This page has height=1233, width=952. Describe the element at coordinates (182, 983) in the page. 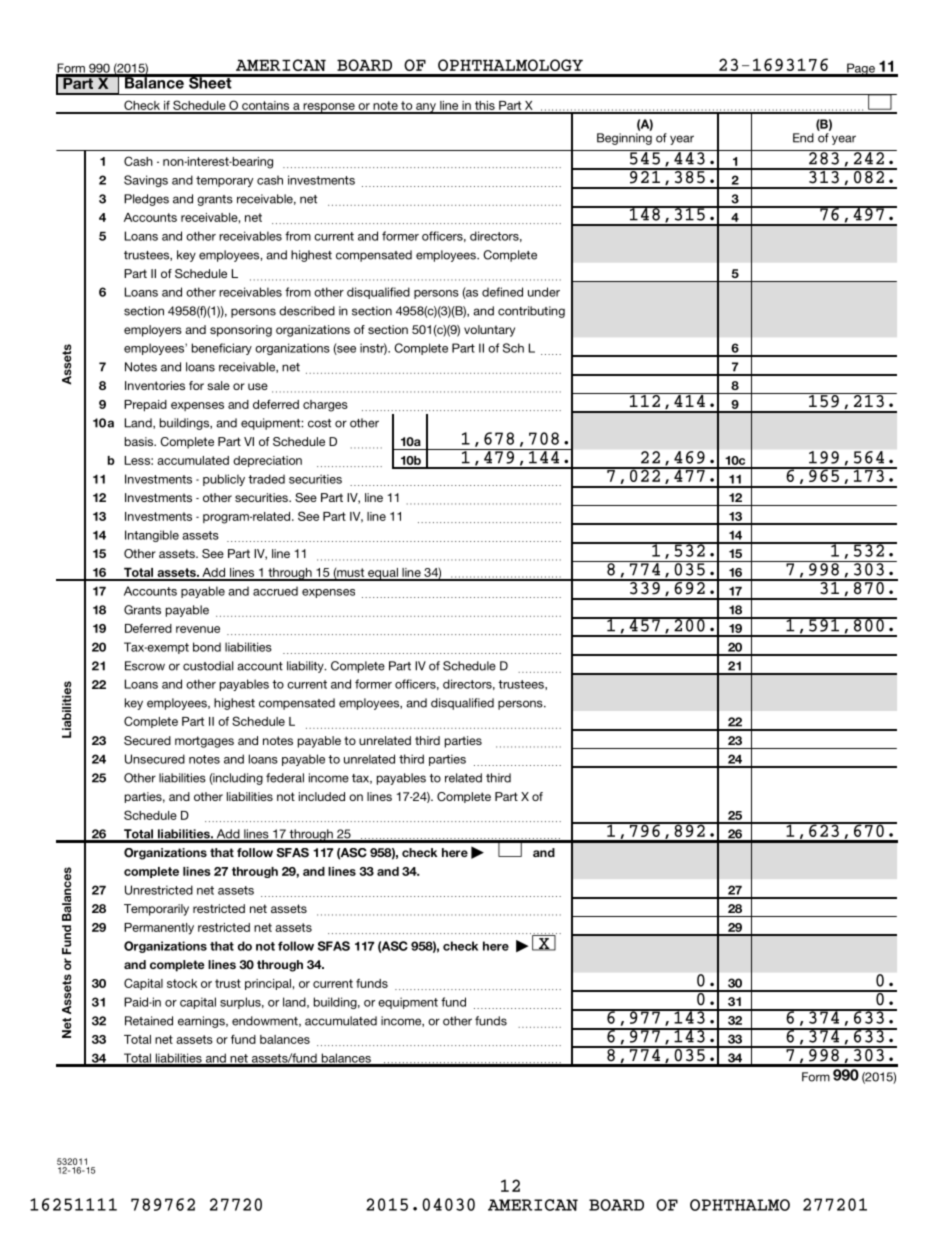

I see `stock` at that location.
